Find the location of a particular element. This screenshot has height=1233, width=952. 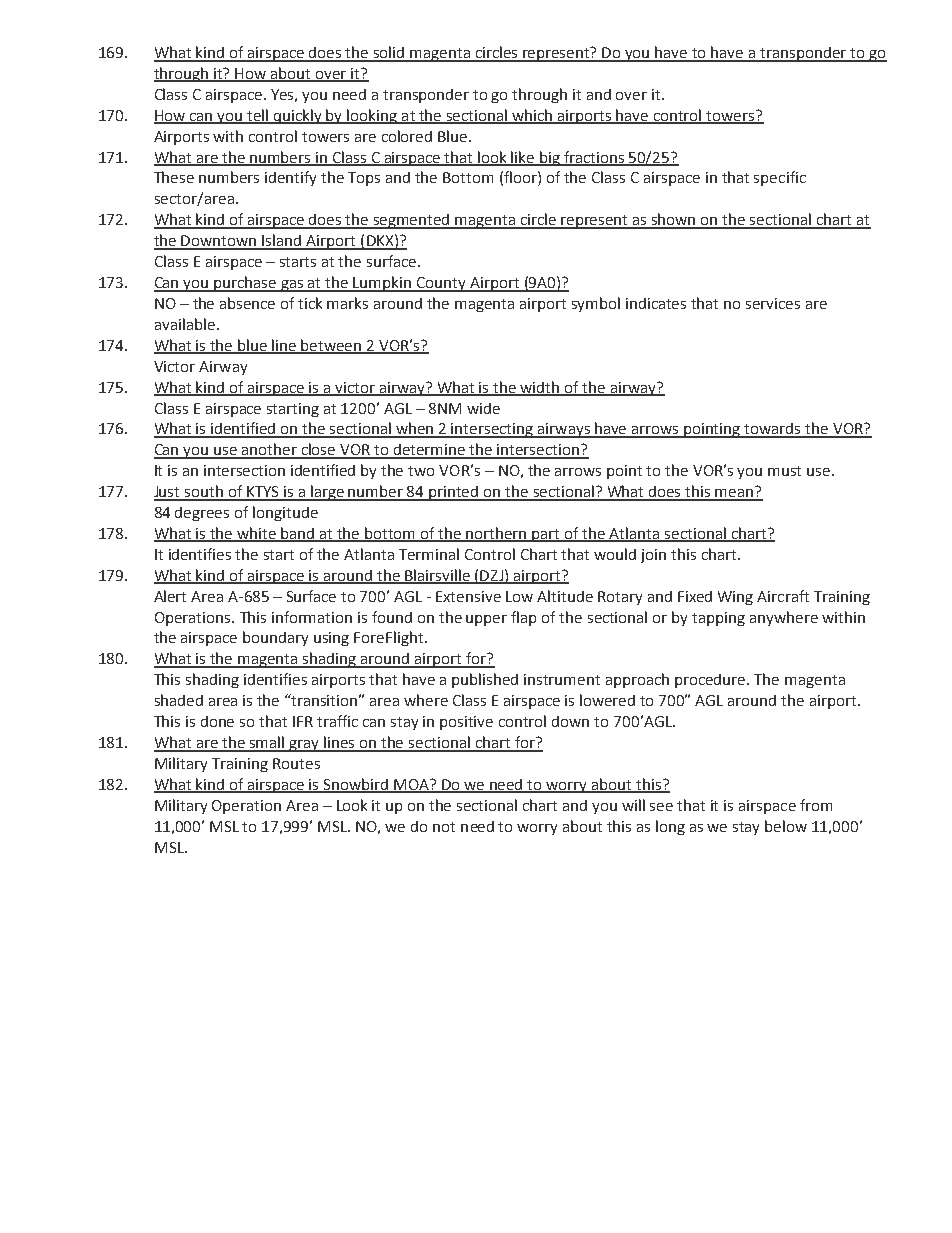

northern is located at coordinates (497, 534).
